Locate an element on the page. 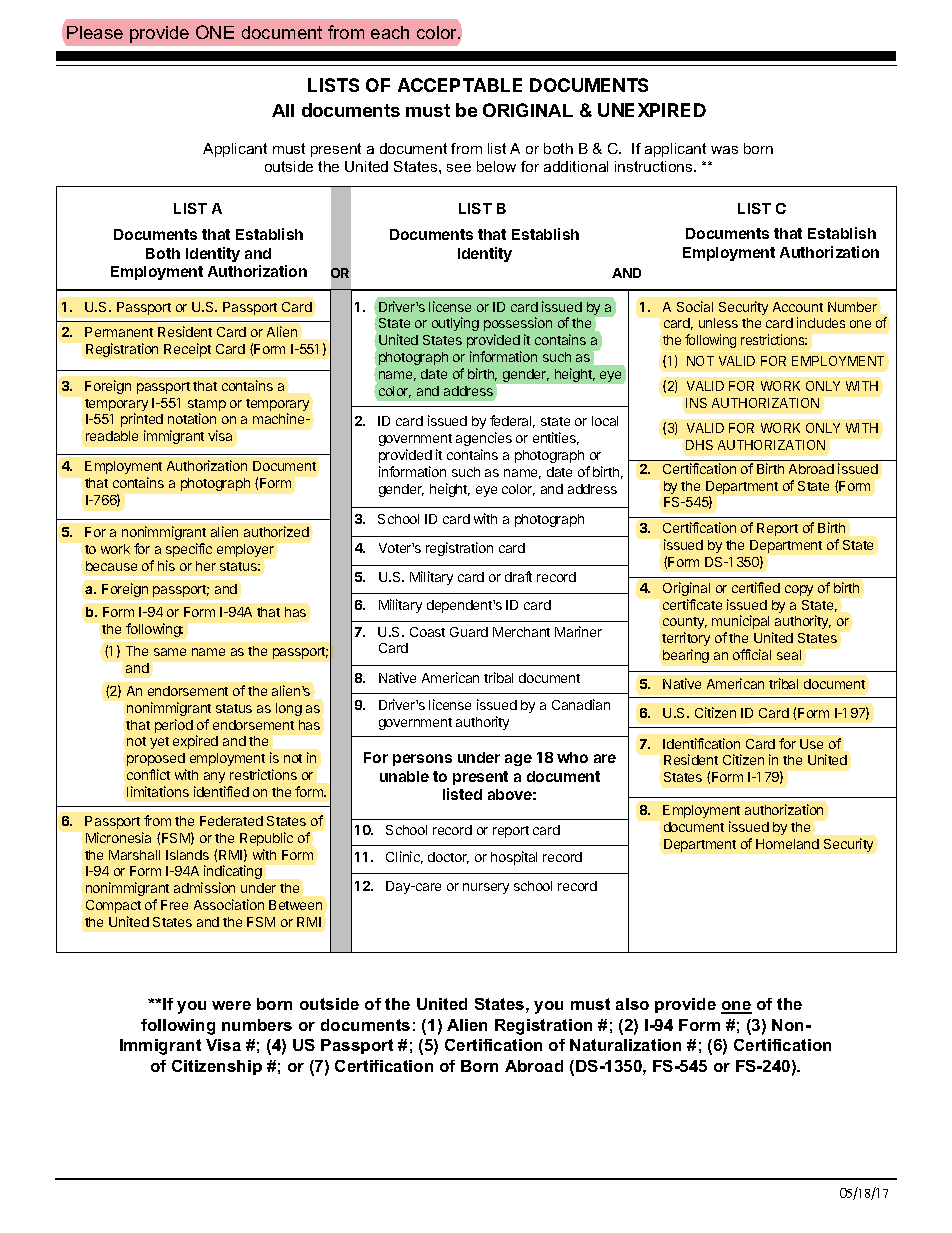  unless is located at coordinates (718, 323).
